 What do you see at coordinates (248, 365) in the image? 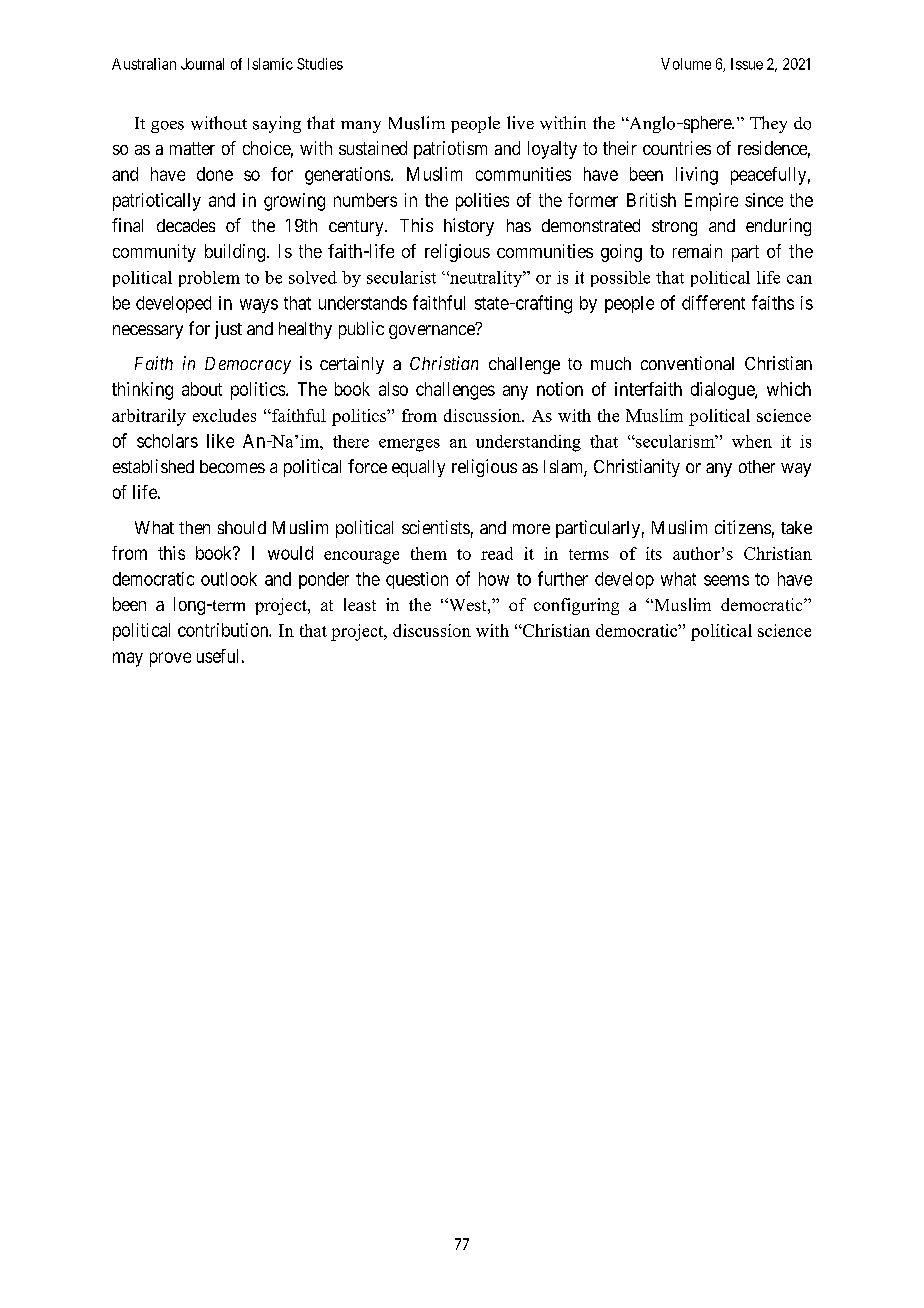
I see `Democracy` at bounding box center [248, 365].
